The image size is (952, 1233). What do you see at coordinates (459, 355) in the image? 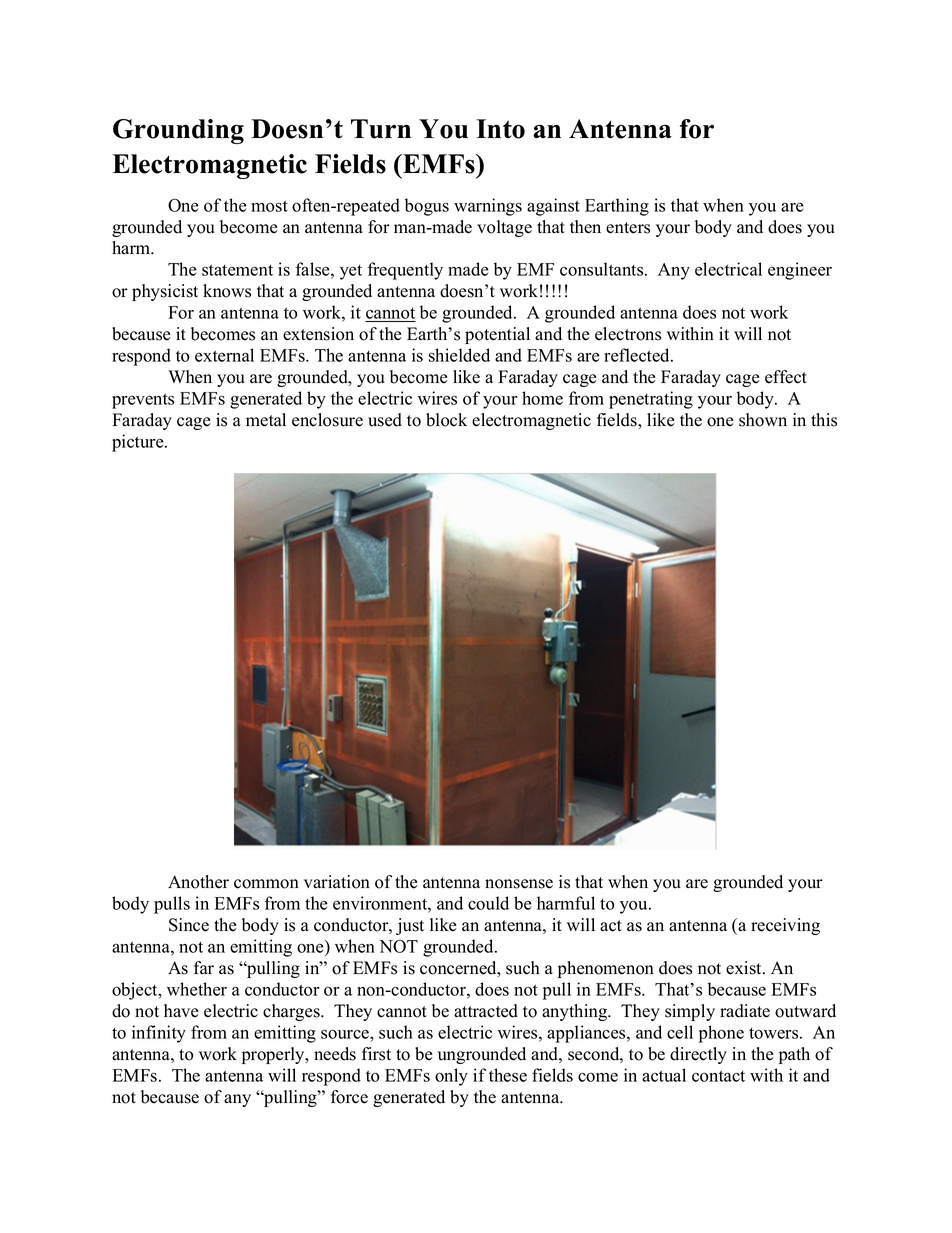
I see `shielded` at bounding box center [459, 355].
